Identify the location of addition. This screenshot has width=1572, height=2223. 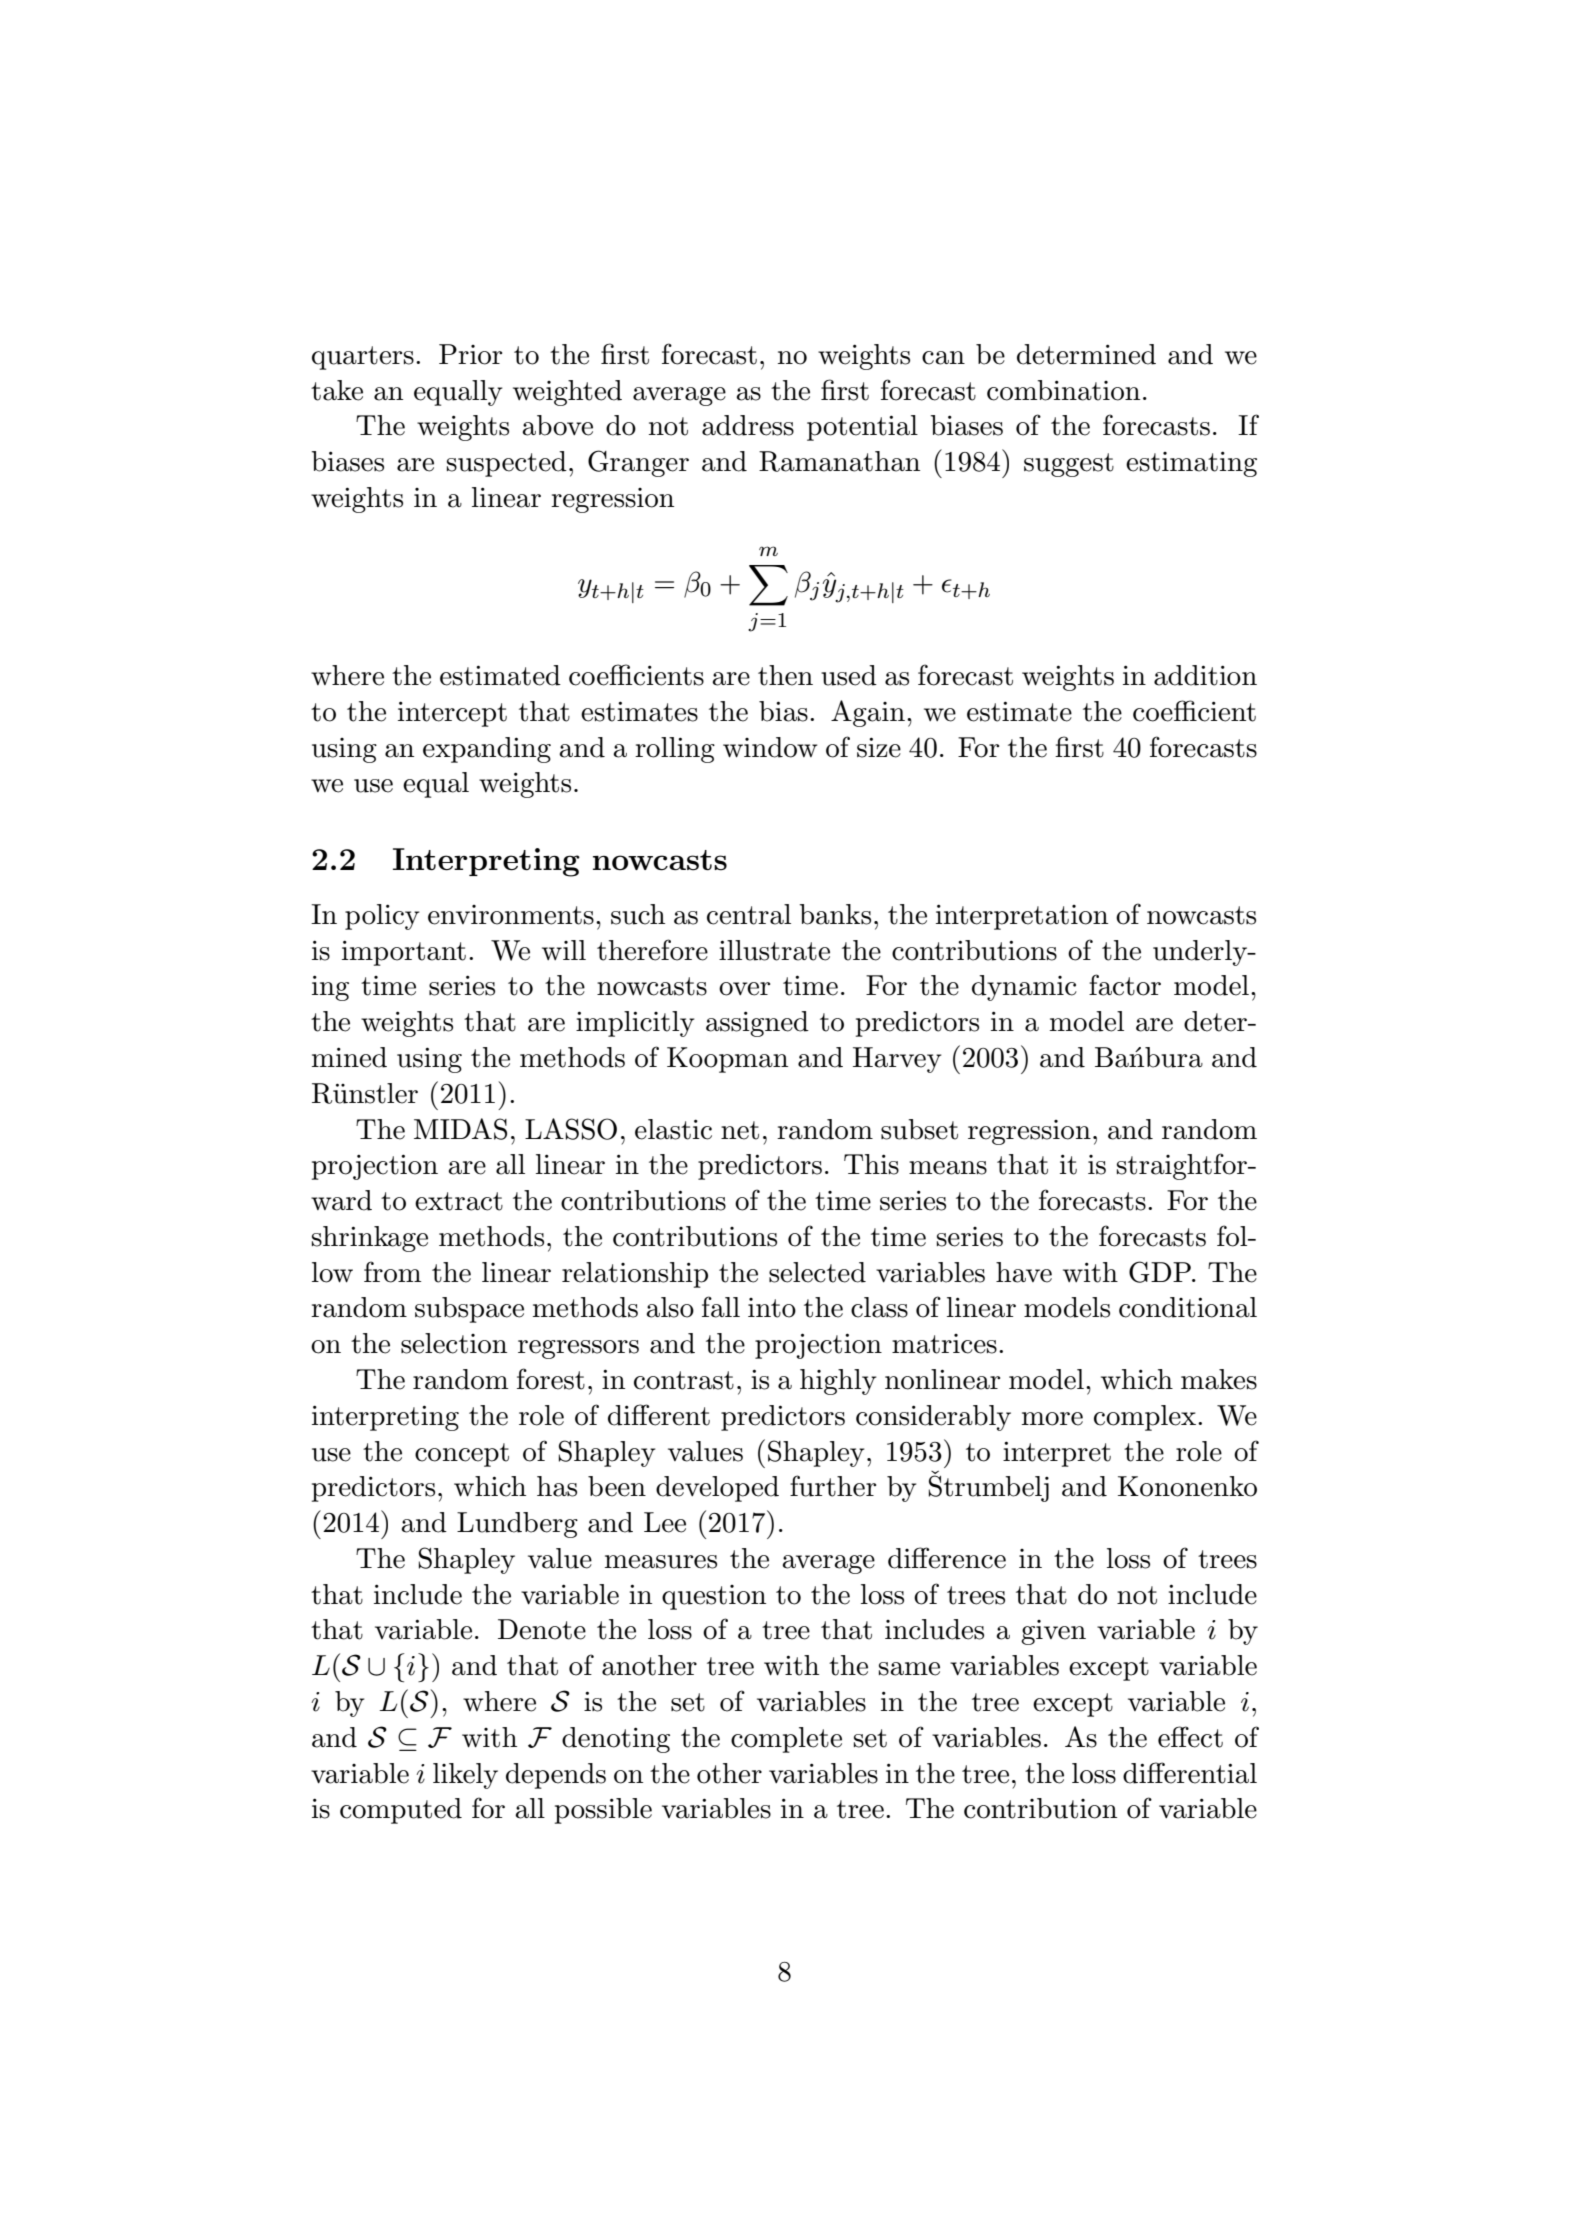
(1205, 675).
